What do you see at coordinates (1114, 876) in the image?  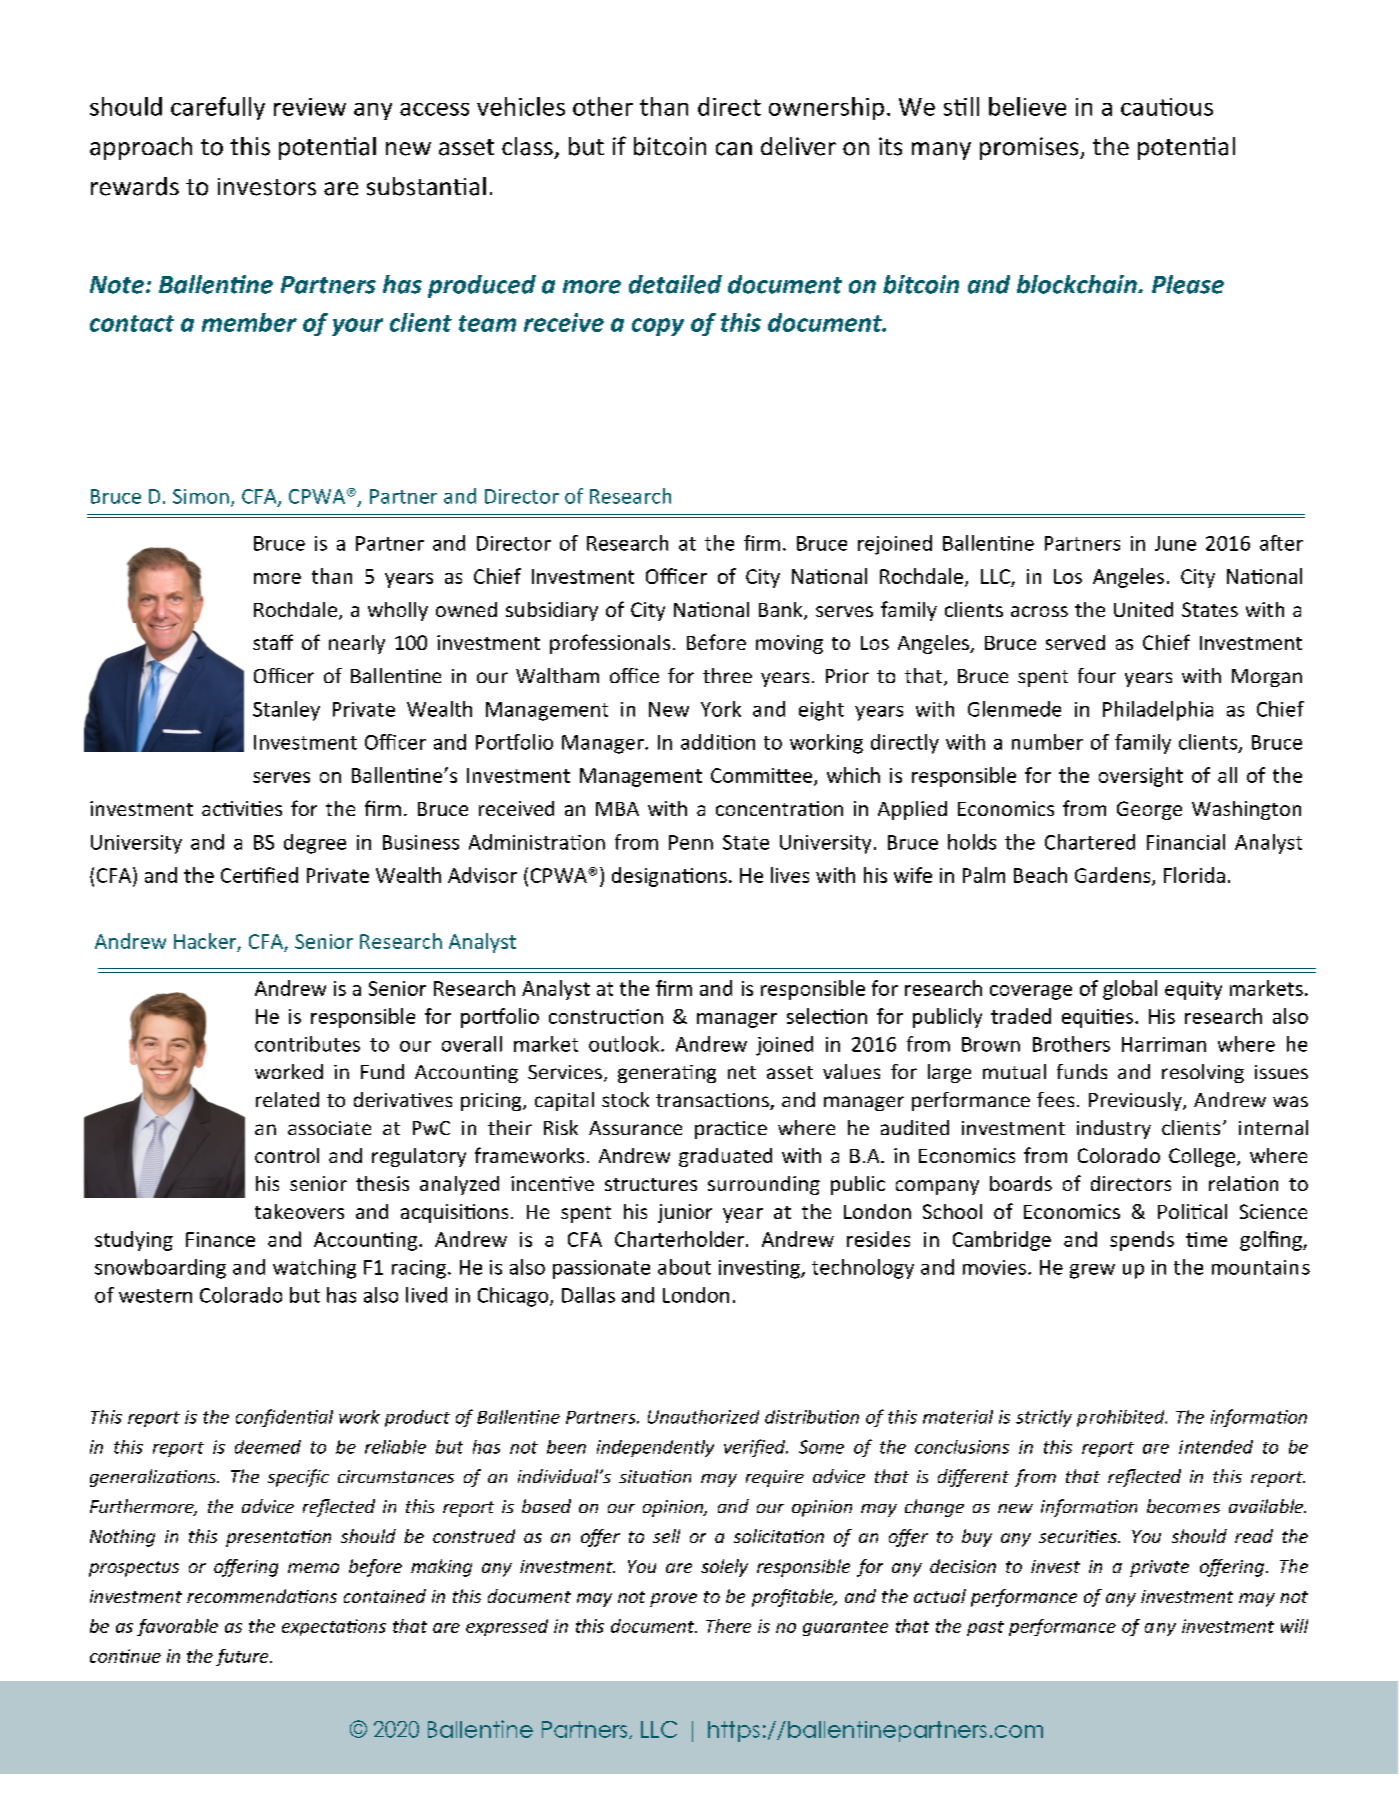 I see `Gardens` at bounding box center [1114, 876].
